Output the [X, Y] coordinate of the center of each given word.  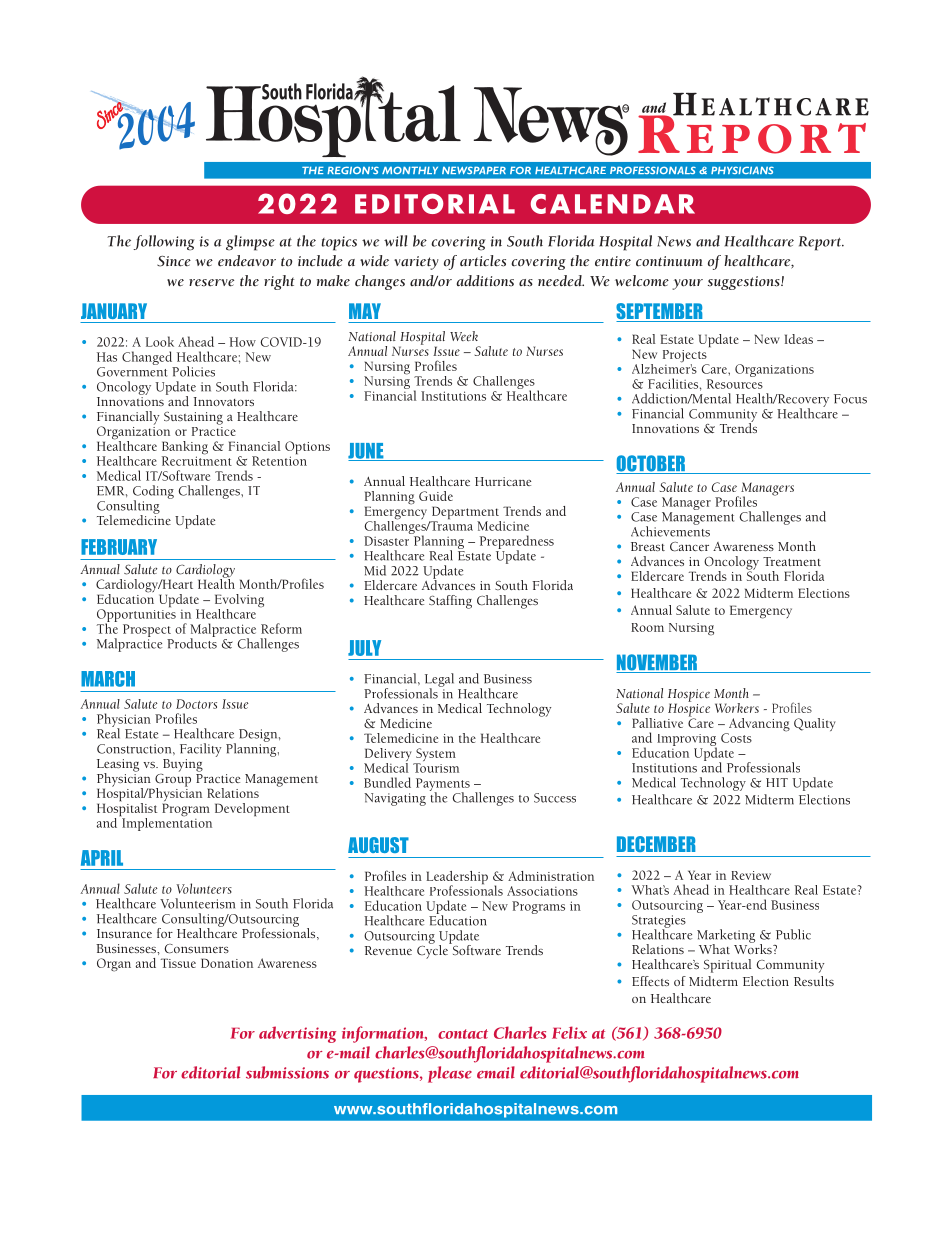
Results [814, 981]
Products [192, 642]
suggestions [745, 283]
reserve [211, 283]
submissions [287, 1072]
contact [463, 1034]
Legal [439, 681]
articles [483, 261]
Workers [737, 708]
